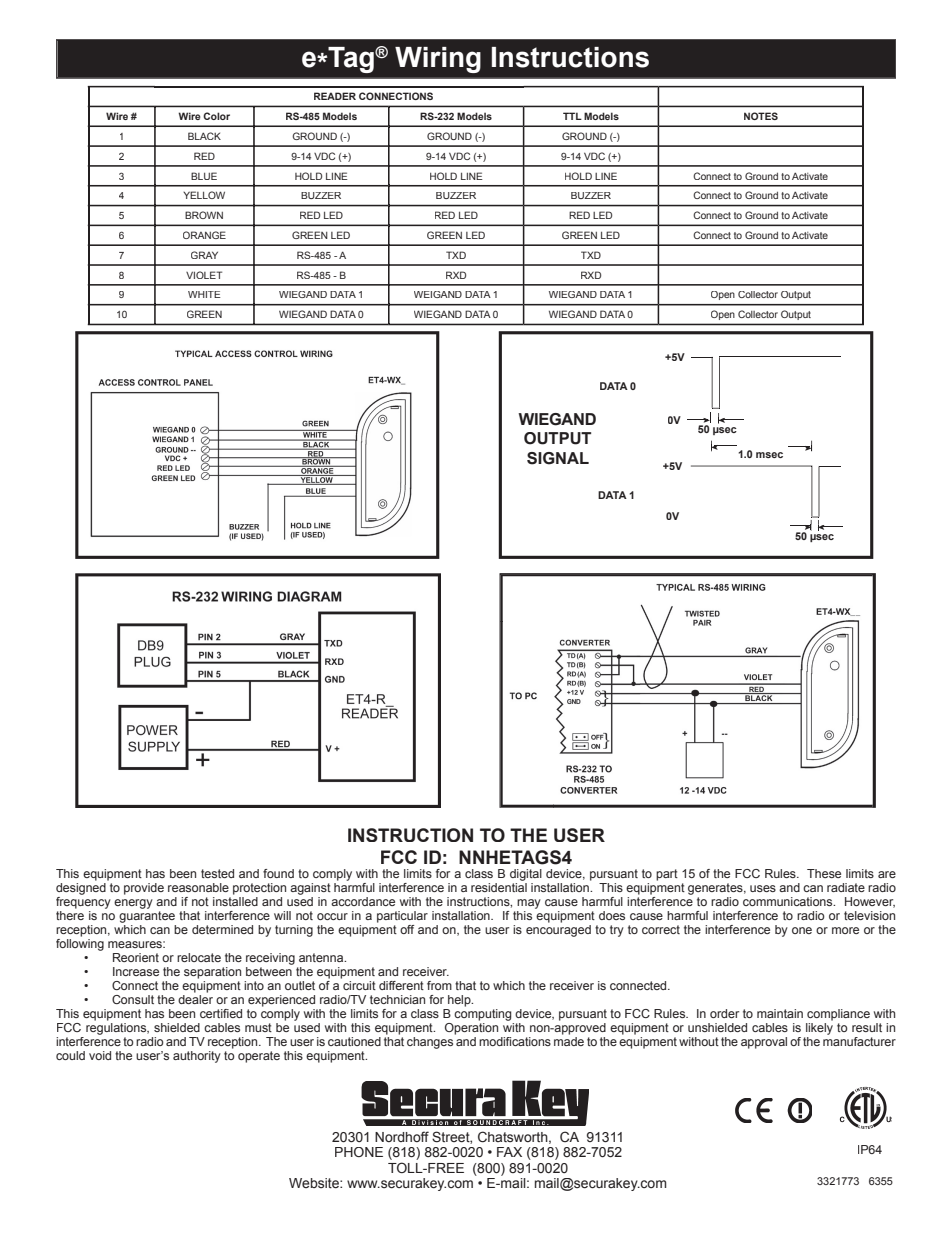 This document has height=1233, width=952. What do you see at coordinates (216, 116) in the document?
I see `Color` at bounding box center [216, 116].
